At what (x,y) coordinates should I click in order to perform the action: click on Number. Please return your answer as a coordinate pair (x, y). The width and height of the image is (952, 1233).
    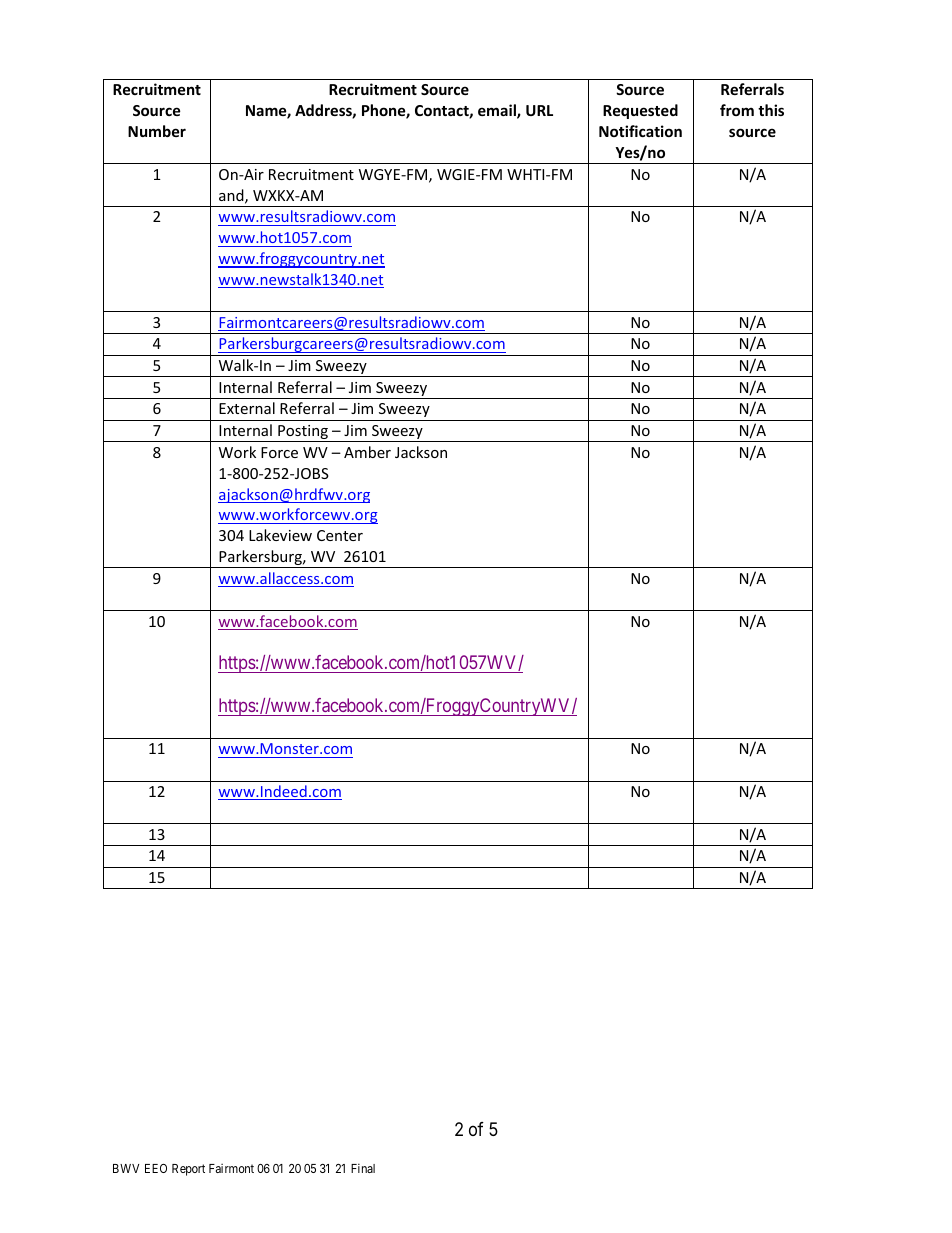
    Looking at the image, I should click on (157, 131).
